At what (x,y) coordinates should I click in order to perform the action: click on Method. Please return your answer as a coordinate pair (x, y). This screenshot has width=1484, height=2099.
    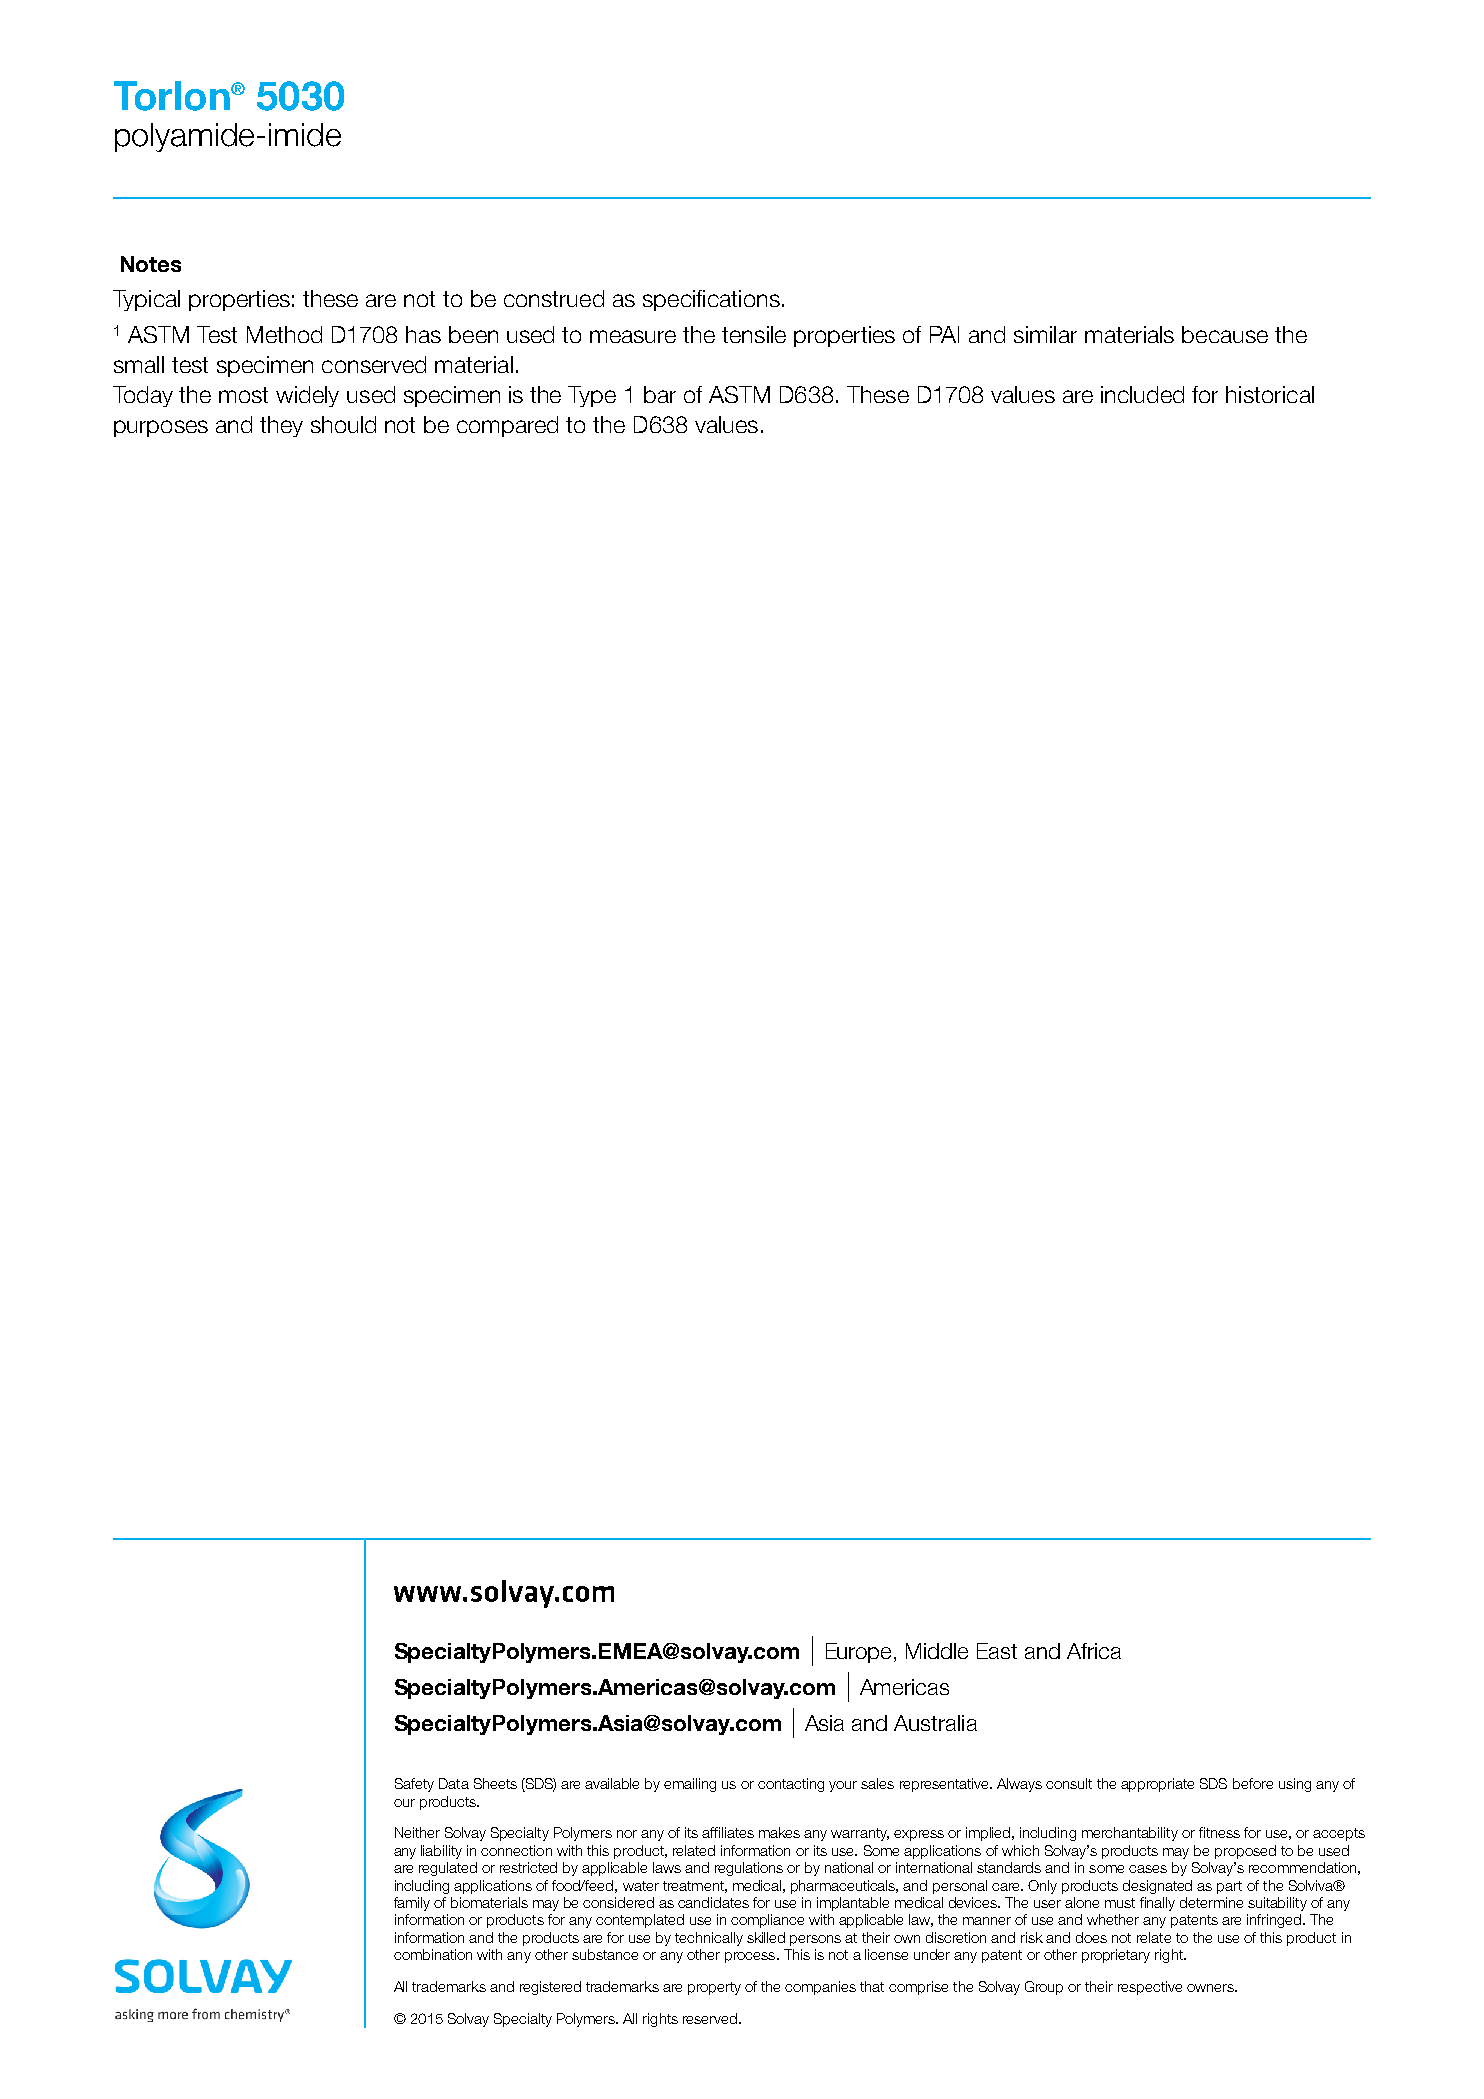
    Looking at the image, I should click on (284, 334).
